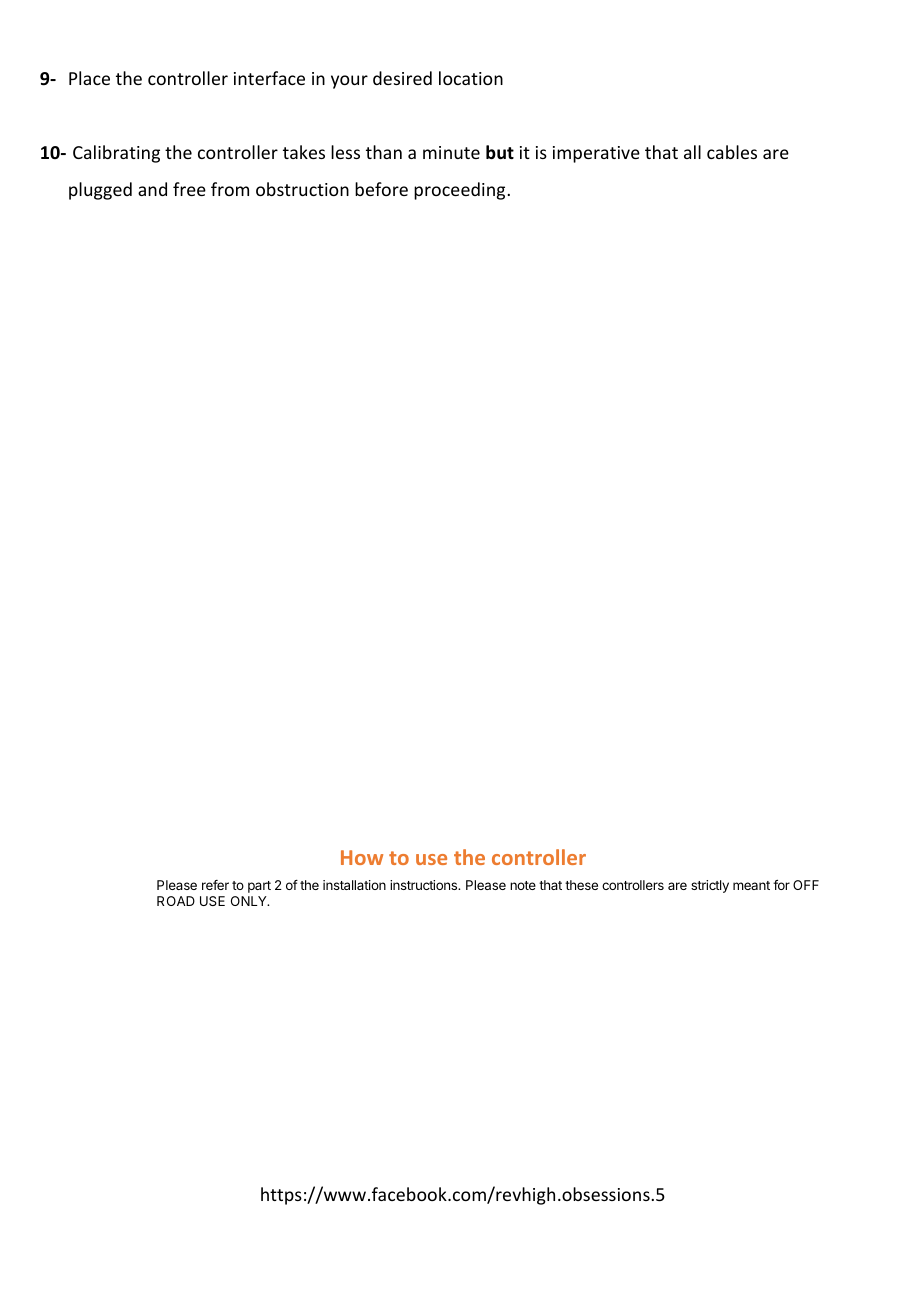 The height and width of the document is (1308, 924). What do you see at coordinates (402, 78) in the document?
I see `desired` at bounding box center [402, 78].
